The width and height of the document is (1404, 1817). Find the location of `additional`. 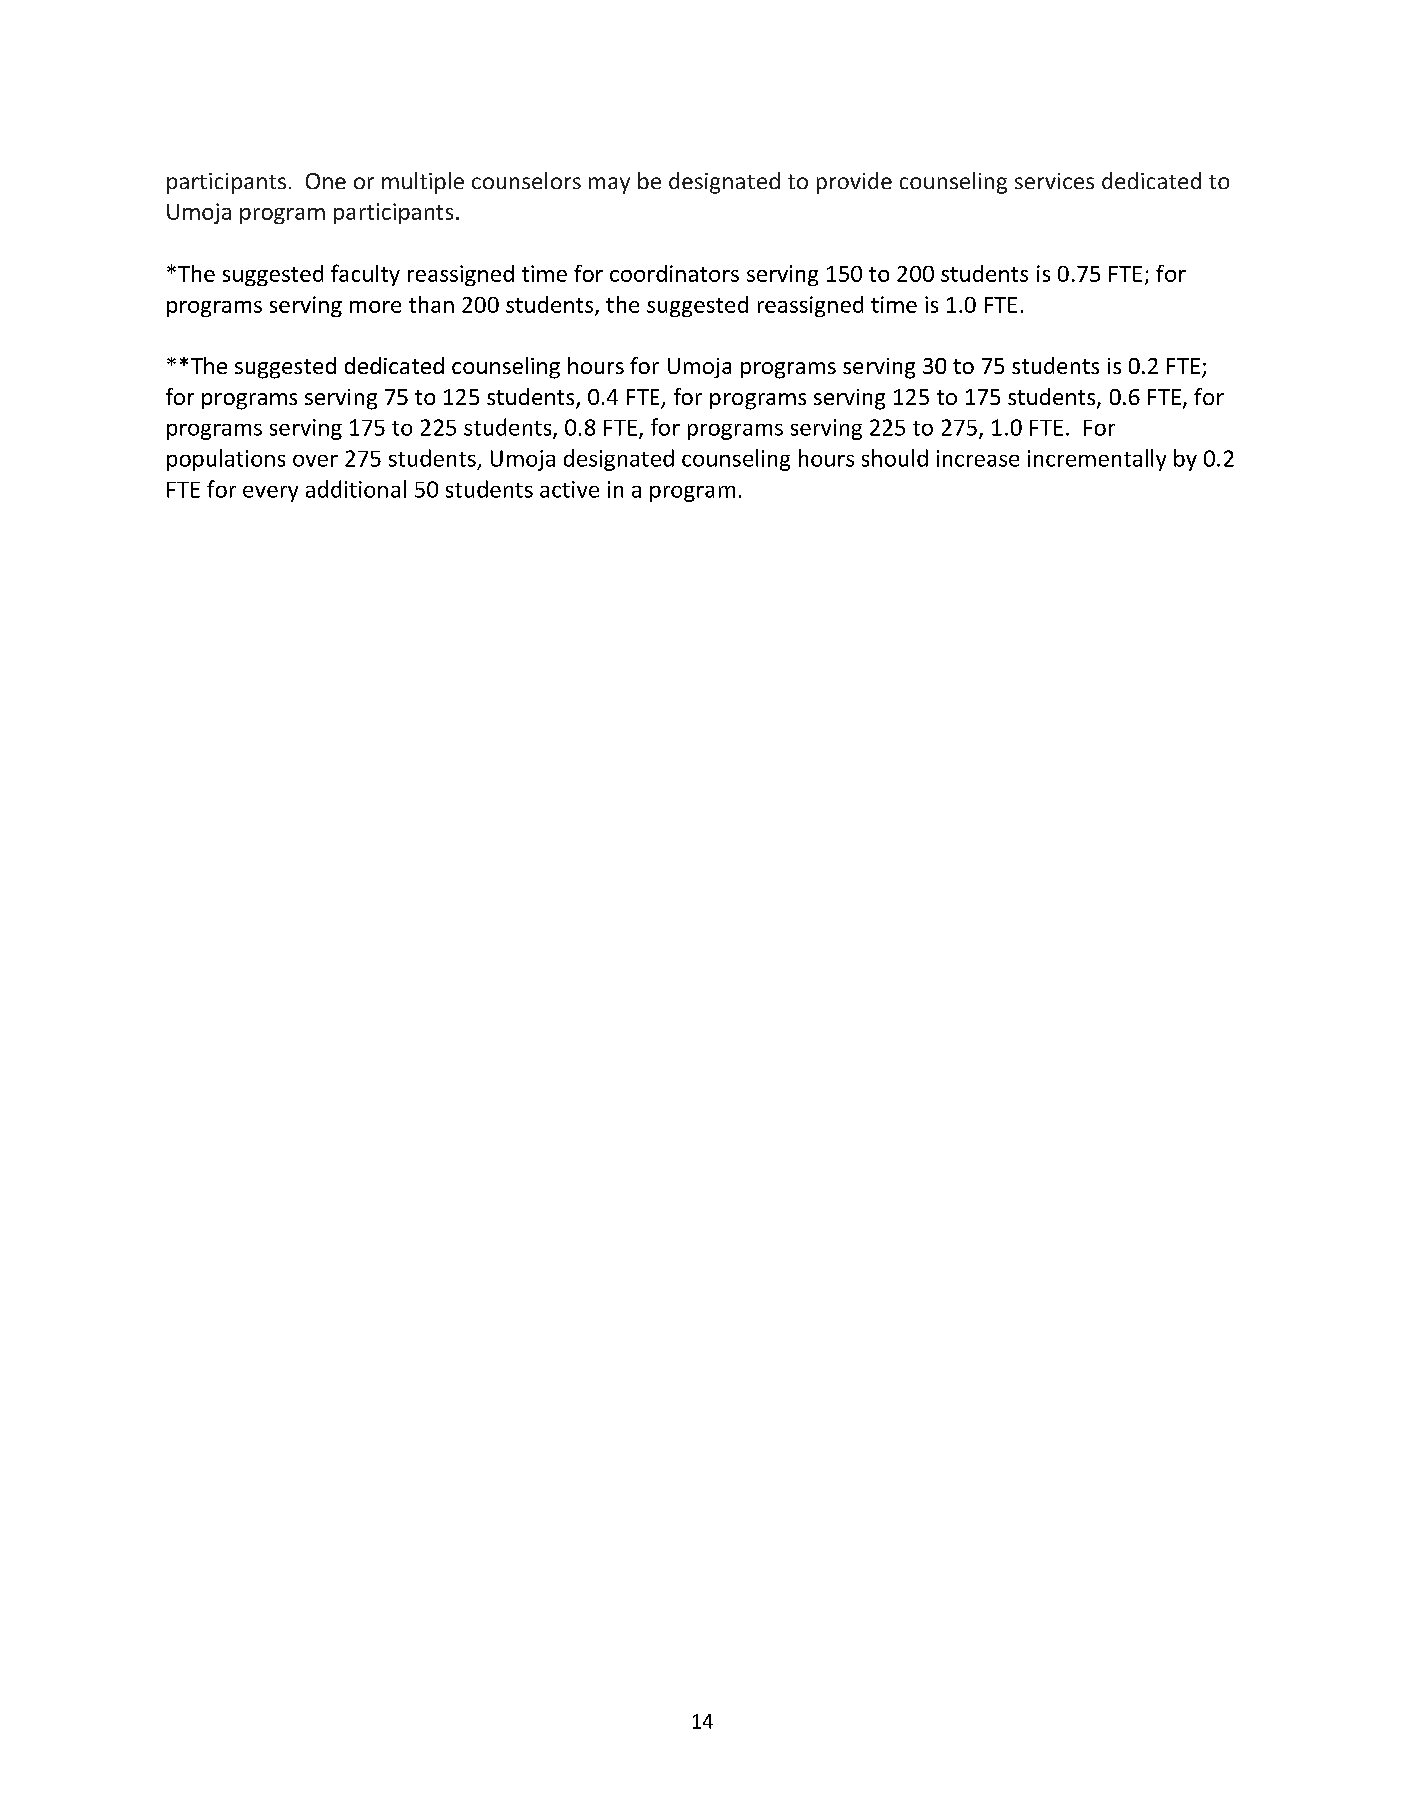

additional is located at coordinates (356, 489).
